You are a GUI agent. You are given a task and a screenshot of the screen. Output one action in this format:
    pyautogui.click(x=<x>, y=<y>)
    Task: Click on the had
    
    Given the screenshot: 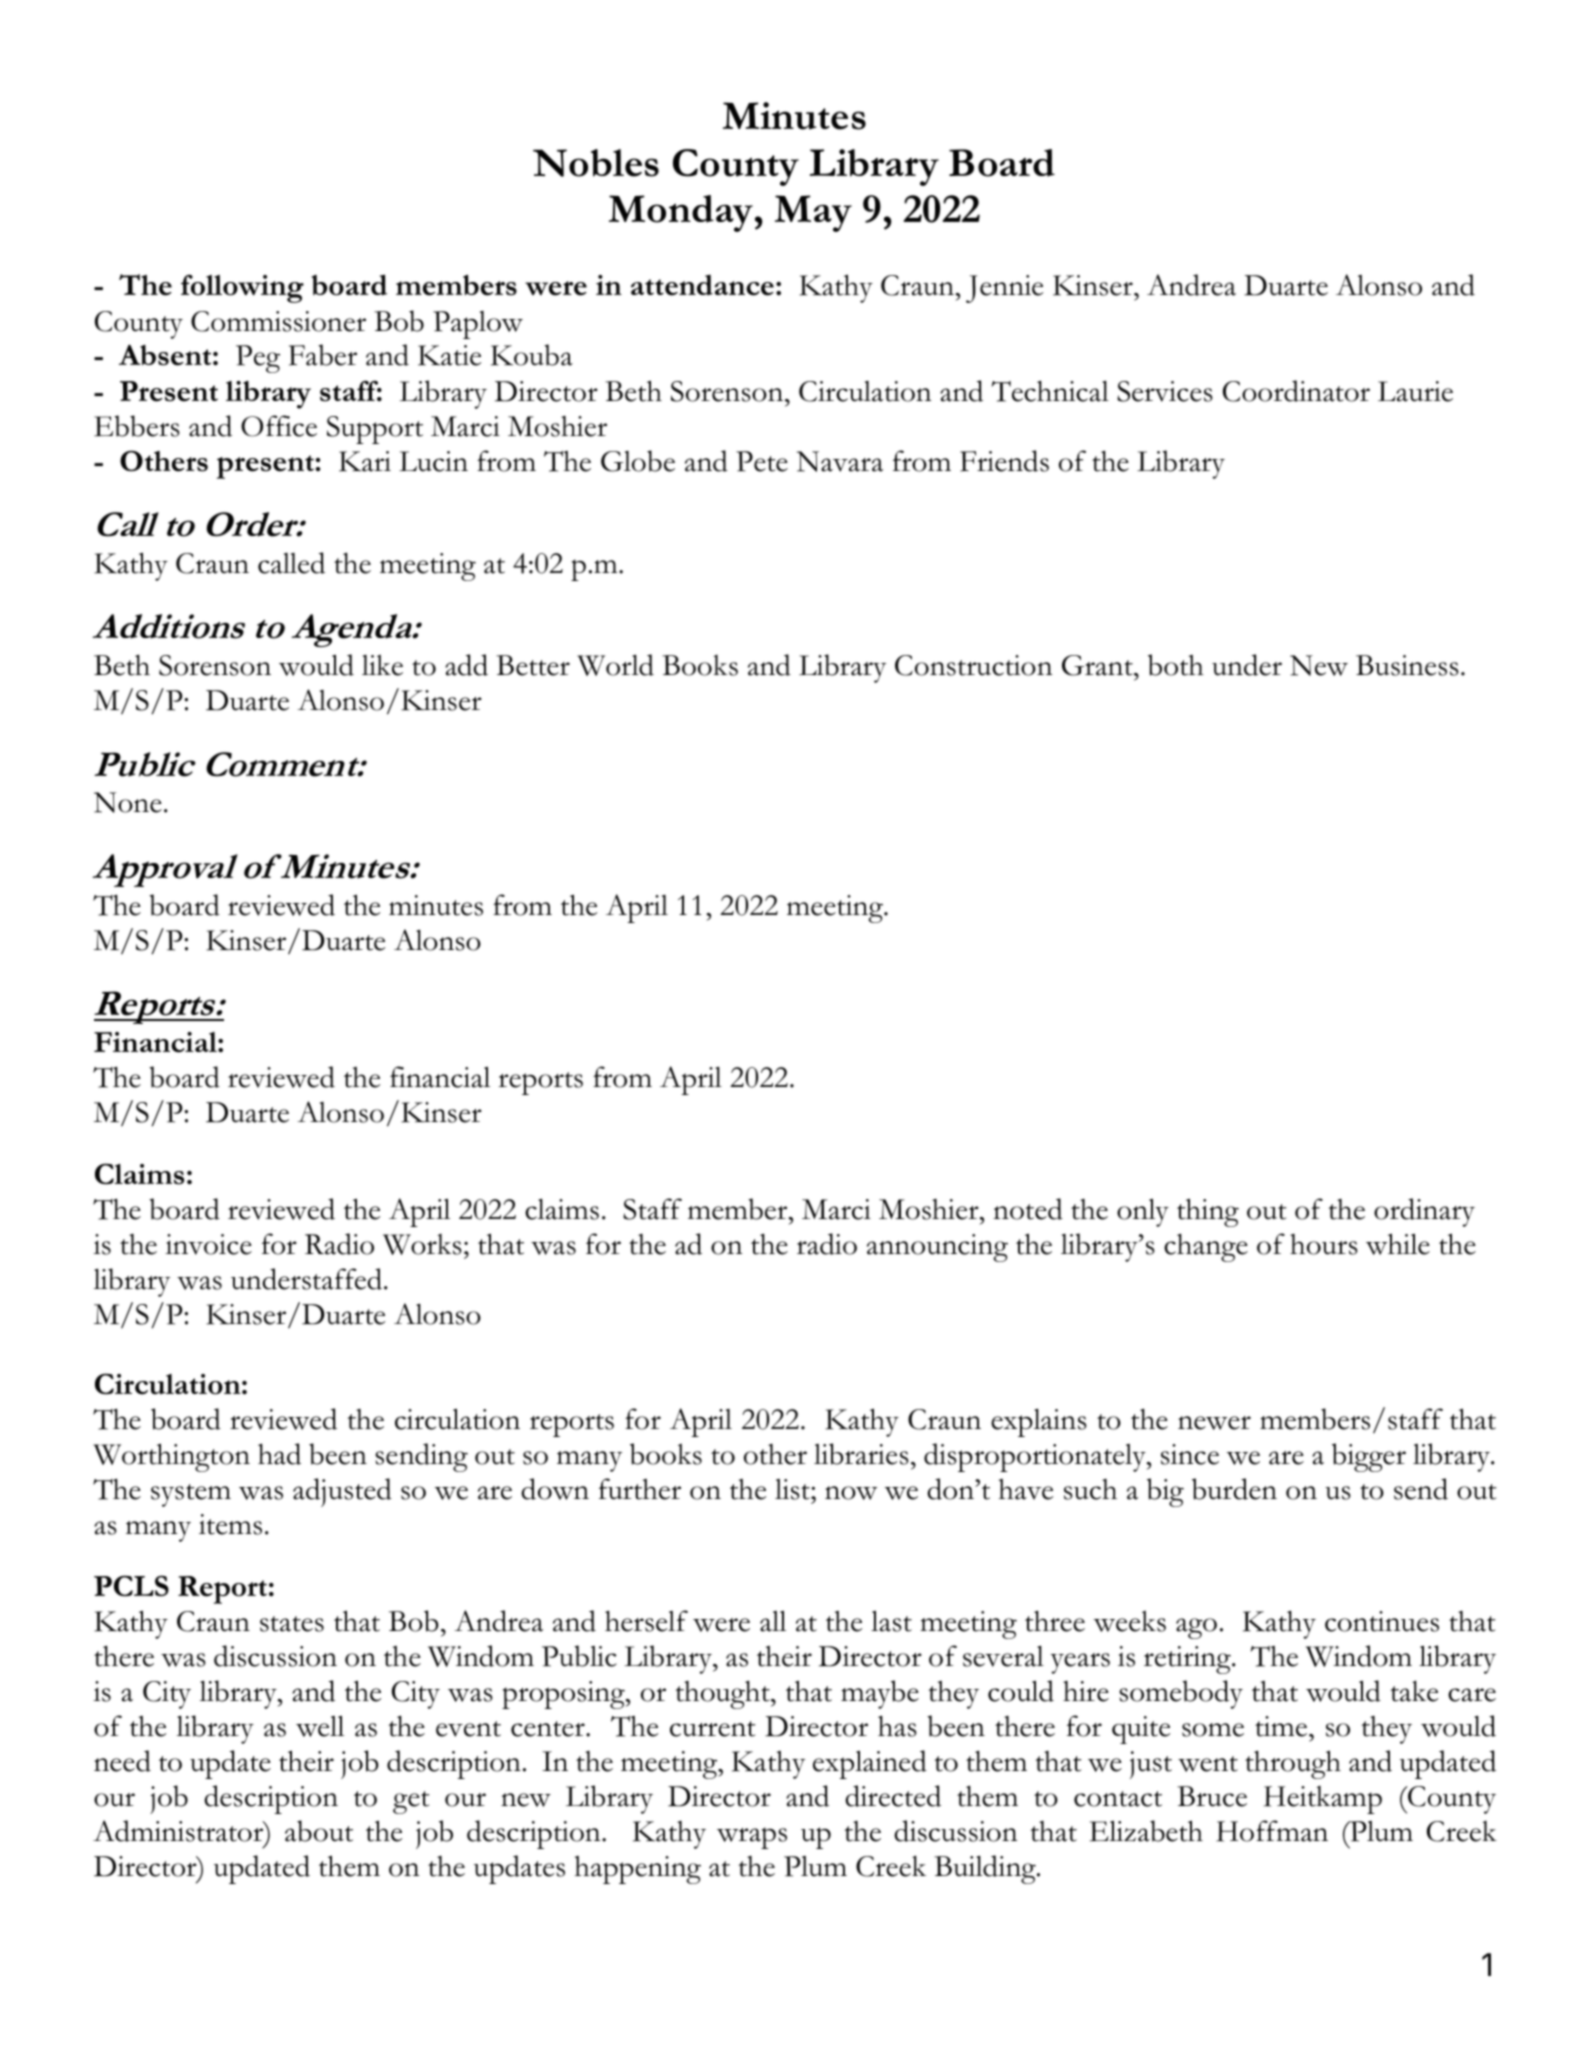 What is the action you would take?
    pyautogui.click(x=279, y=1454)
